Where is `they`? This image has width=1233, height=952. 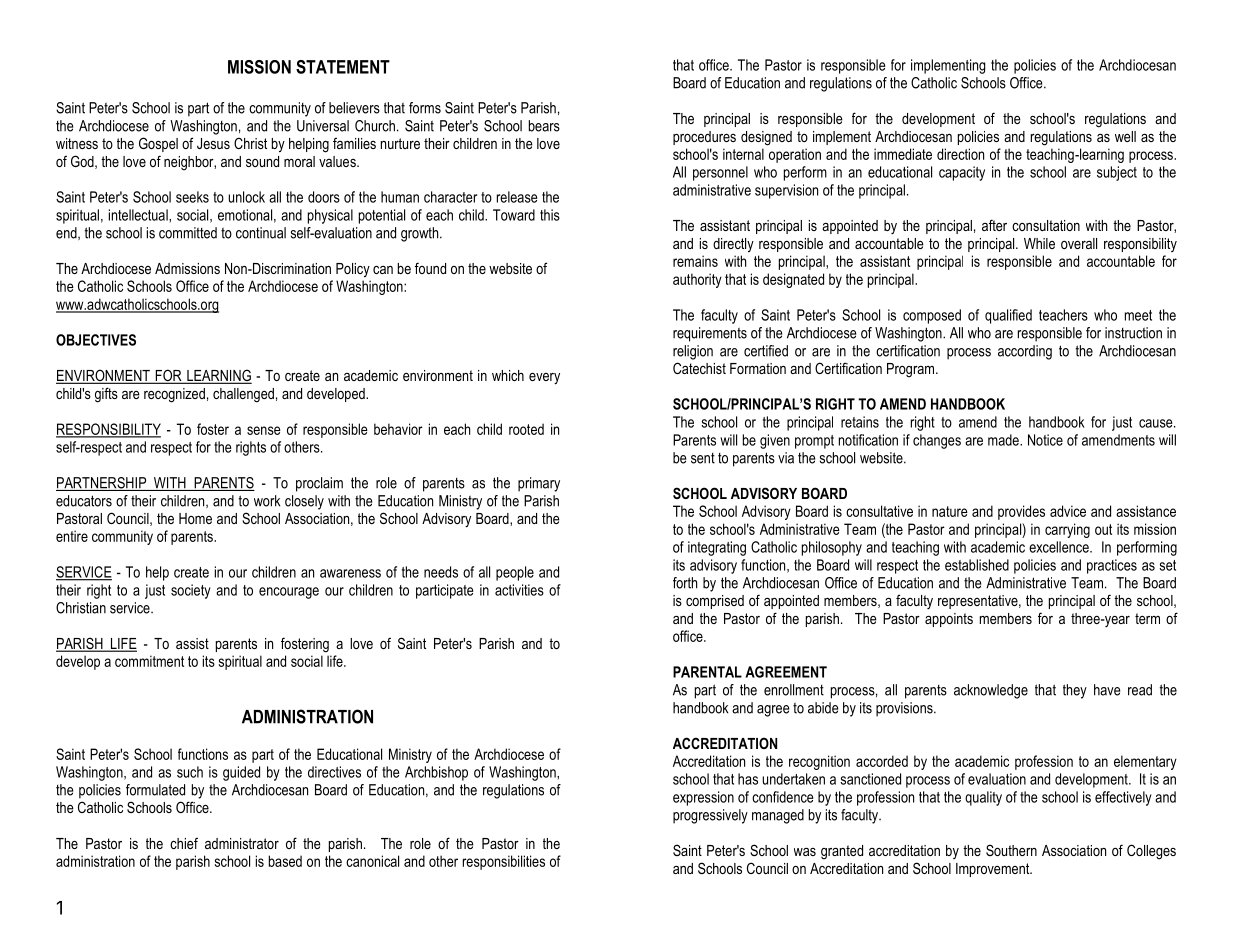 they is located at coordinates (1075, 691).
